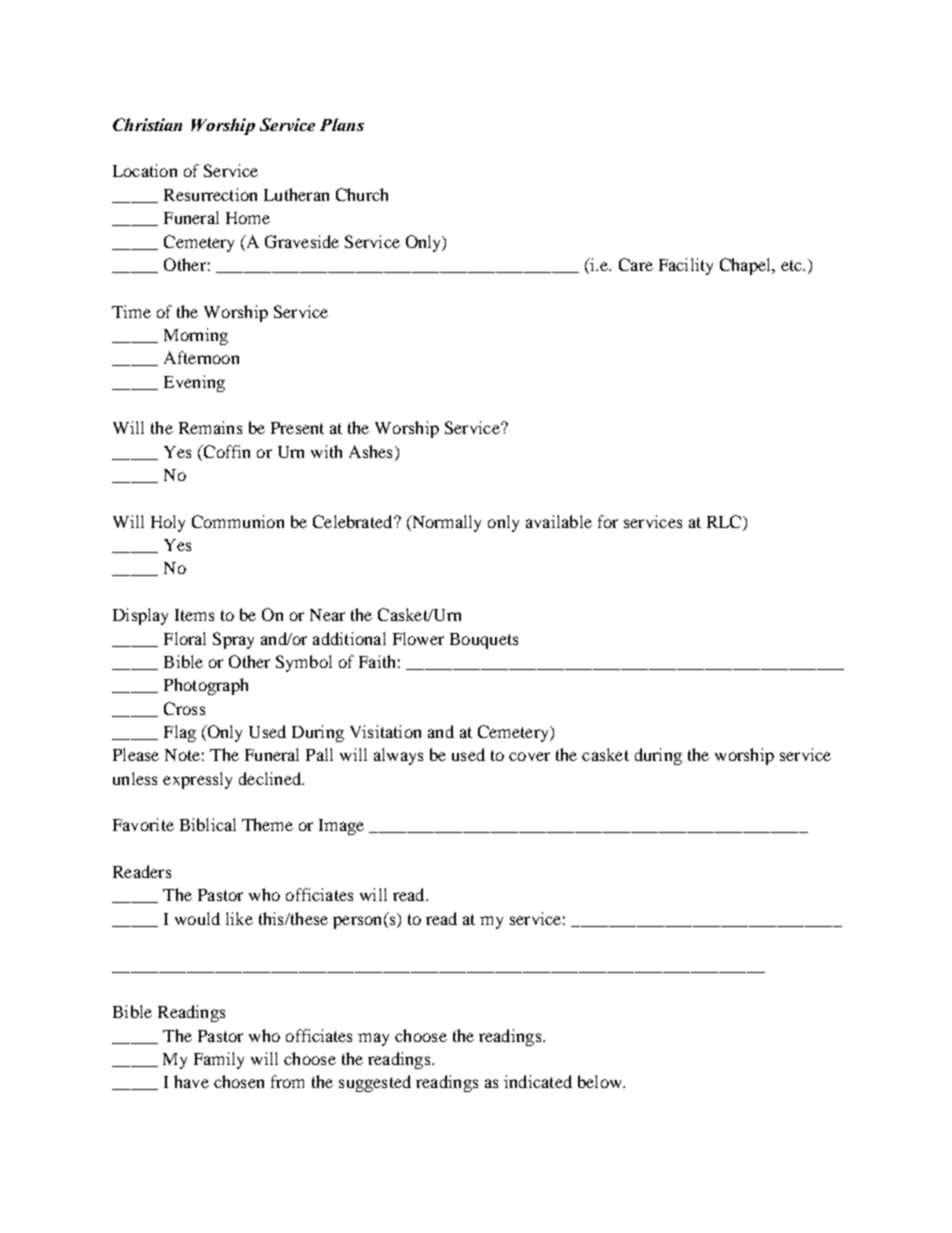  Describe the element at coordinates (538, 1081) in the document. I see `indicated` at that location.
